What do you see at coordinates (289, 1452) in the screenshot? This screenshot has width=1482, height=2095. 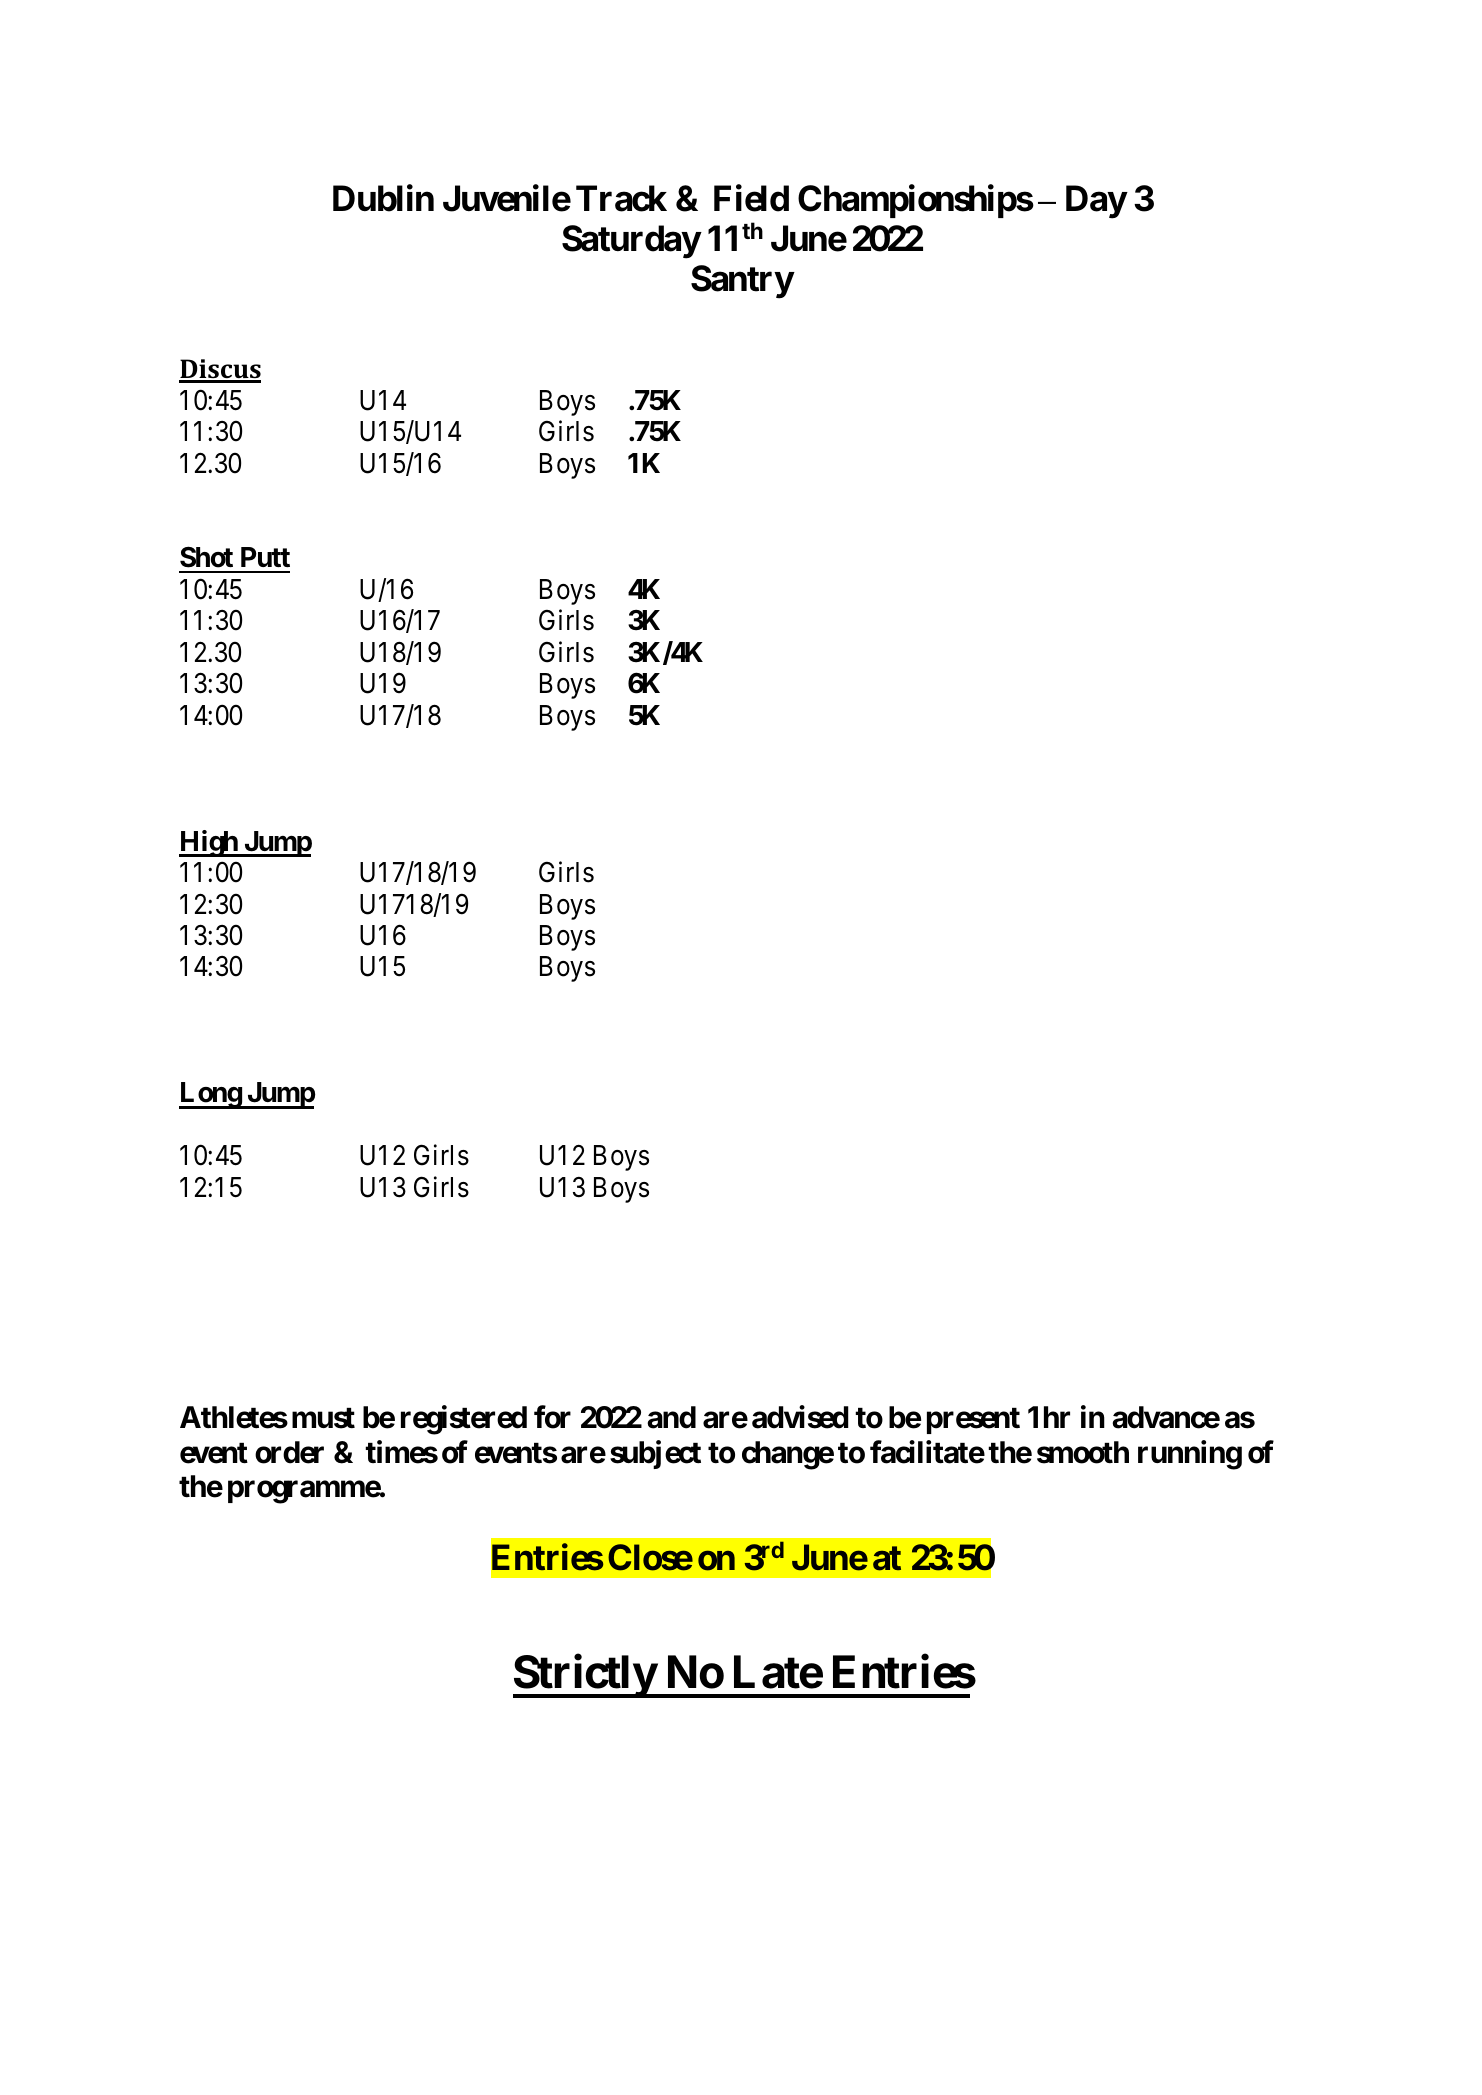 I see `order` at bounding box center [289, 1452].
